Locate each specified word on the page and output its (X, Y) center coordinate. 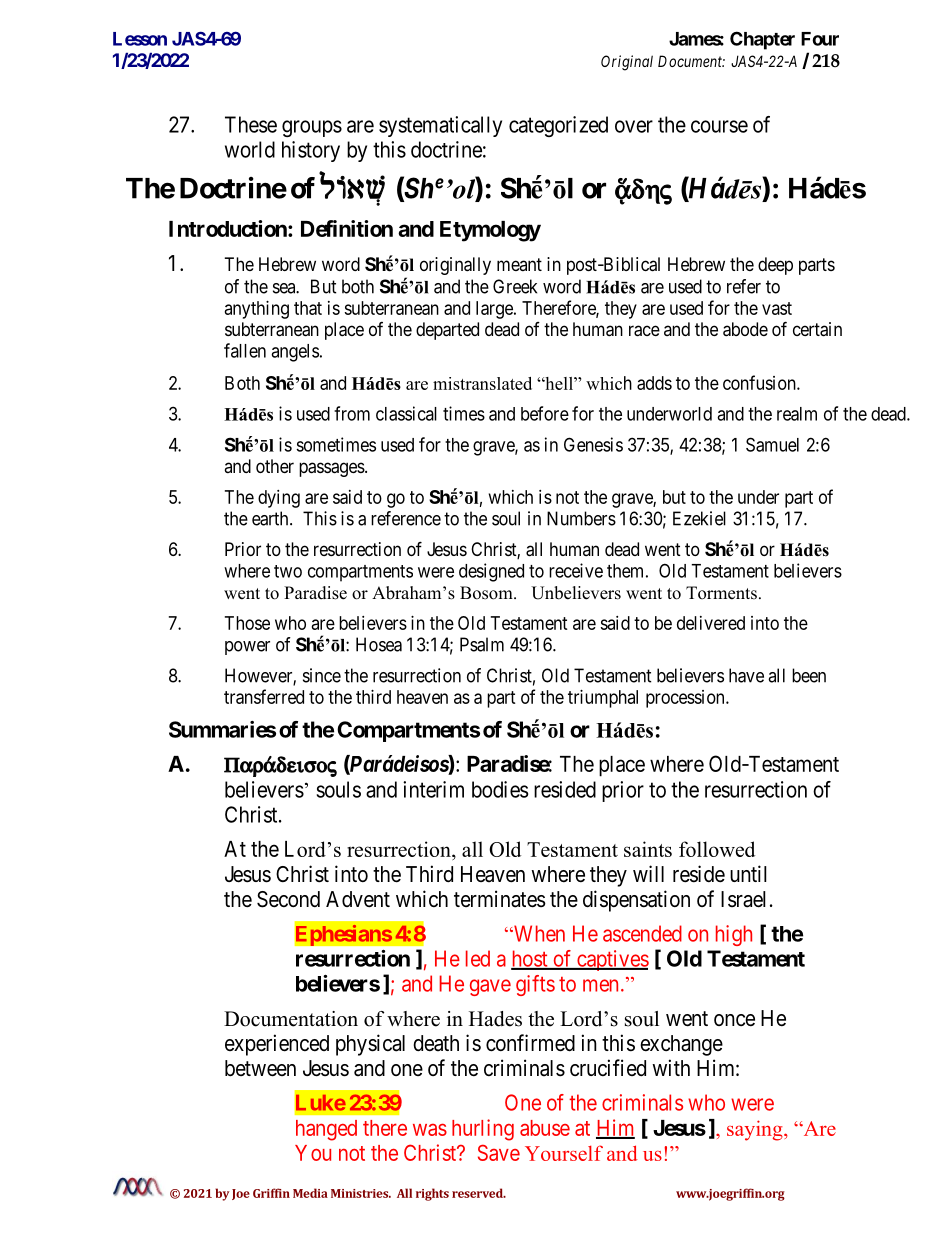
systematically (440, 126)
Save (499, 1152)
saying (756, 1130)
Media (310, 1193)
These (251, 124)
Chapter (762, 40)
